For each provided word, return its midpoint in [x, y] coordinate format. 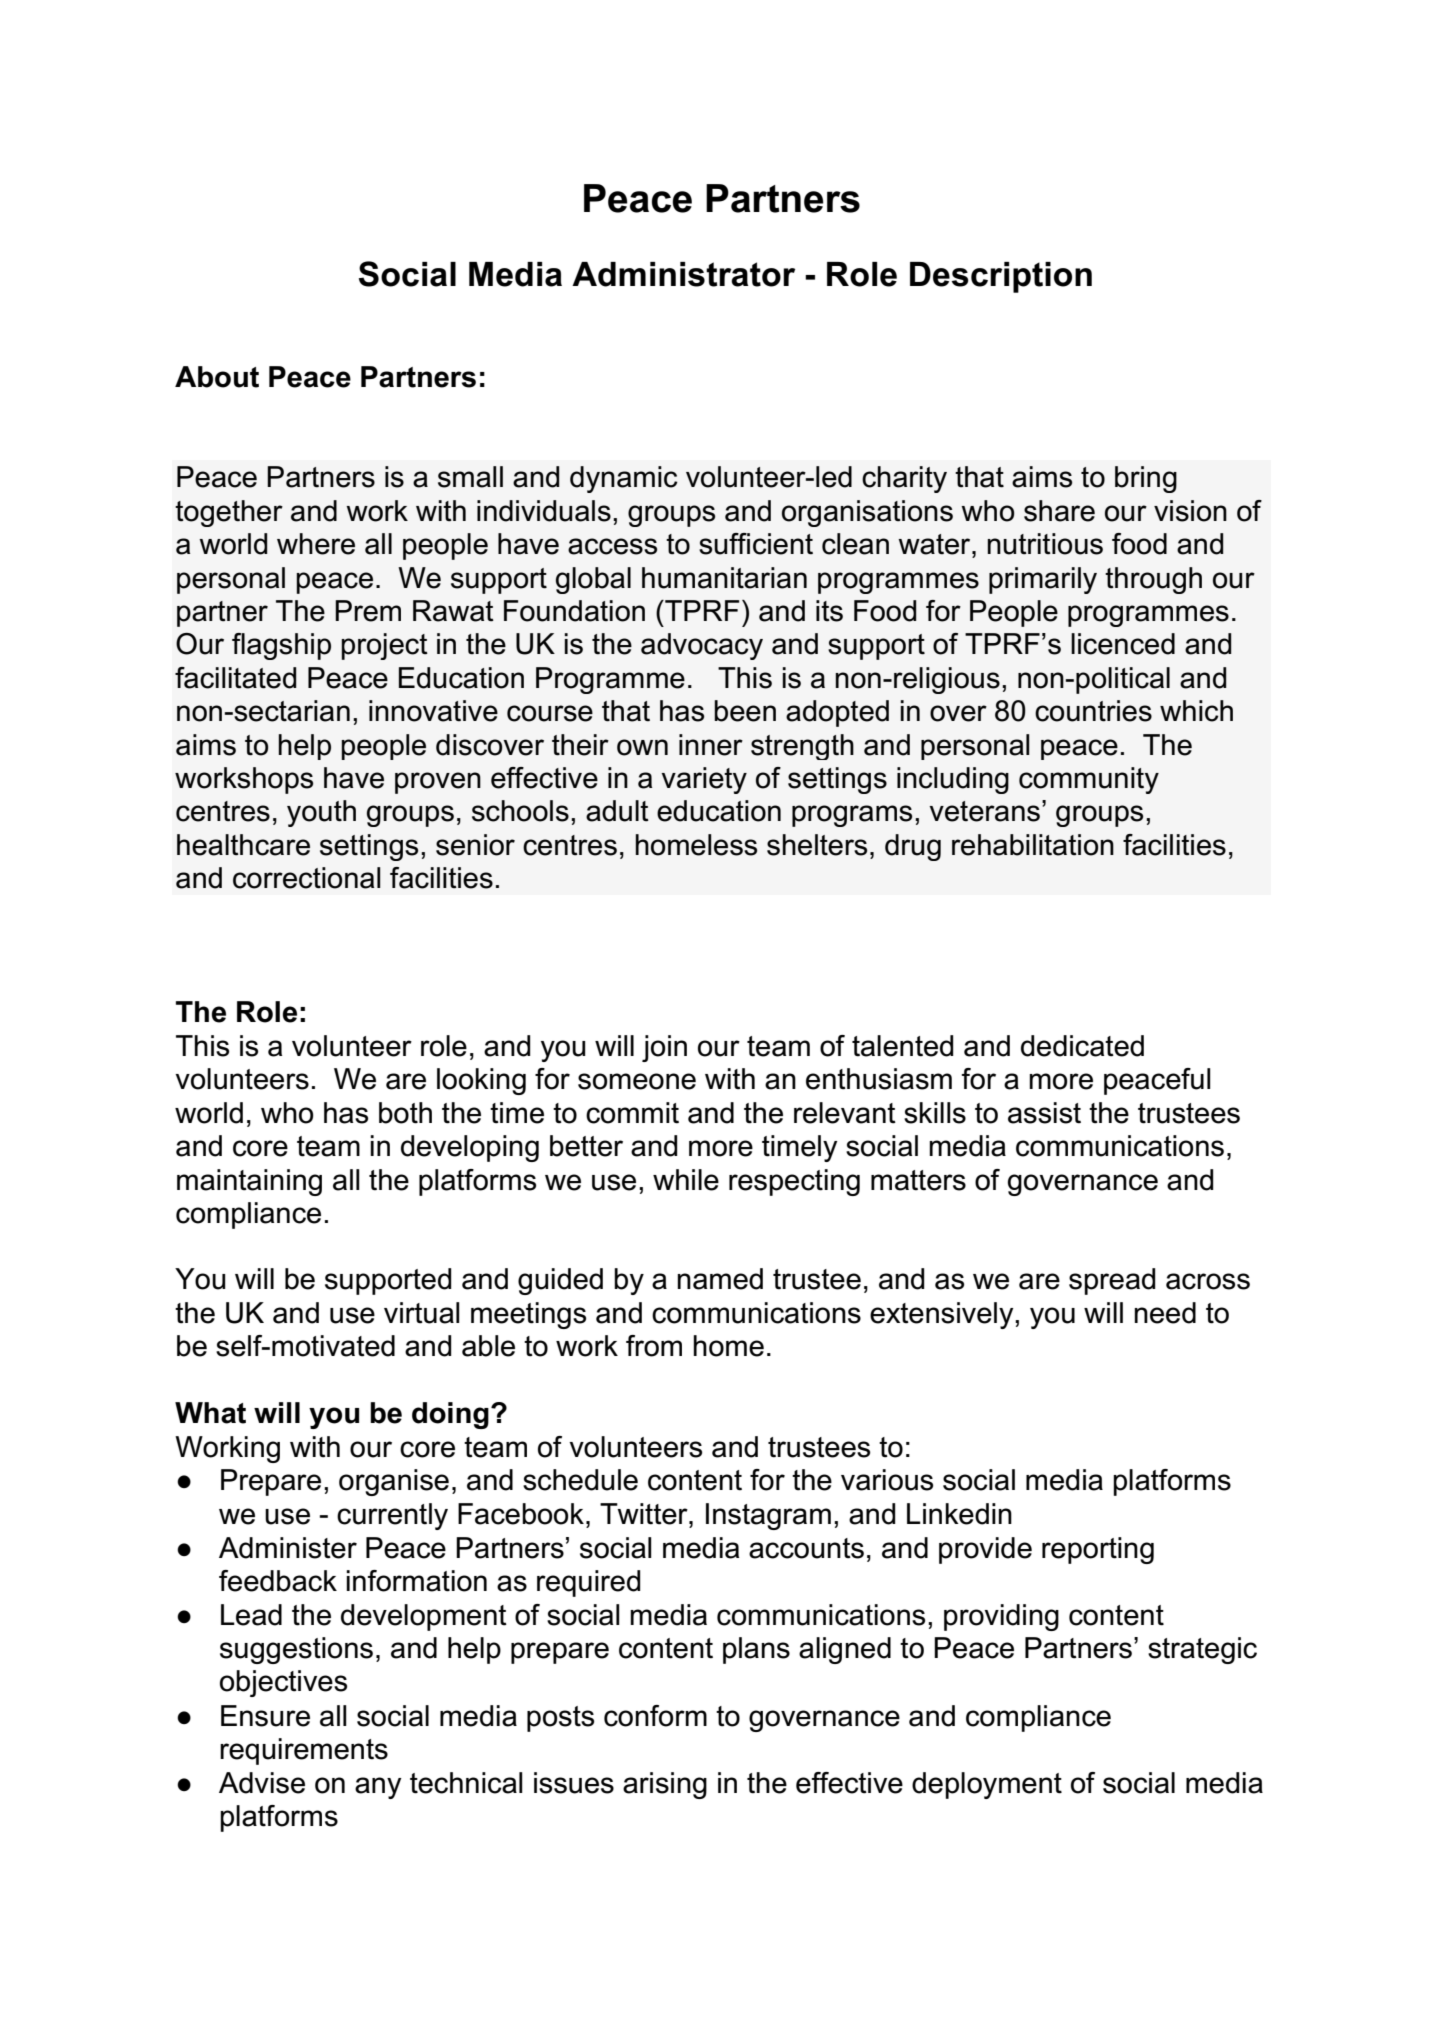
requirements [304, 1751]
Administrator [683, 274]
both [405, 1113]
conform [655, 1716]
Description [1001, 277]
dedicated [1082, 1046]
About [217, 377]
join [664, 1048]
